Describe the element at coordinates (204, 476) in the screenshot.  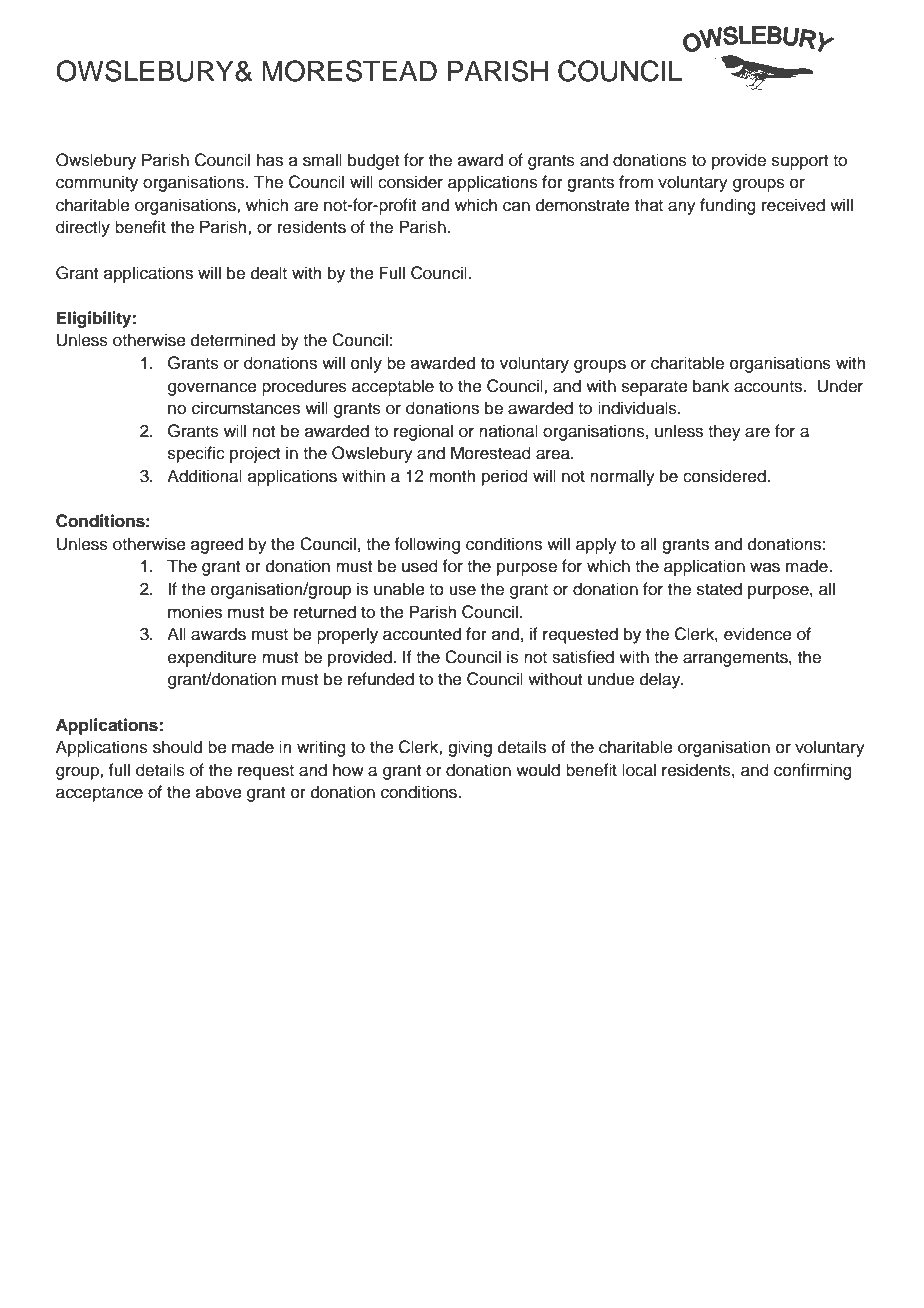
I see `Additional` at that location.
